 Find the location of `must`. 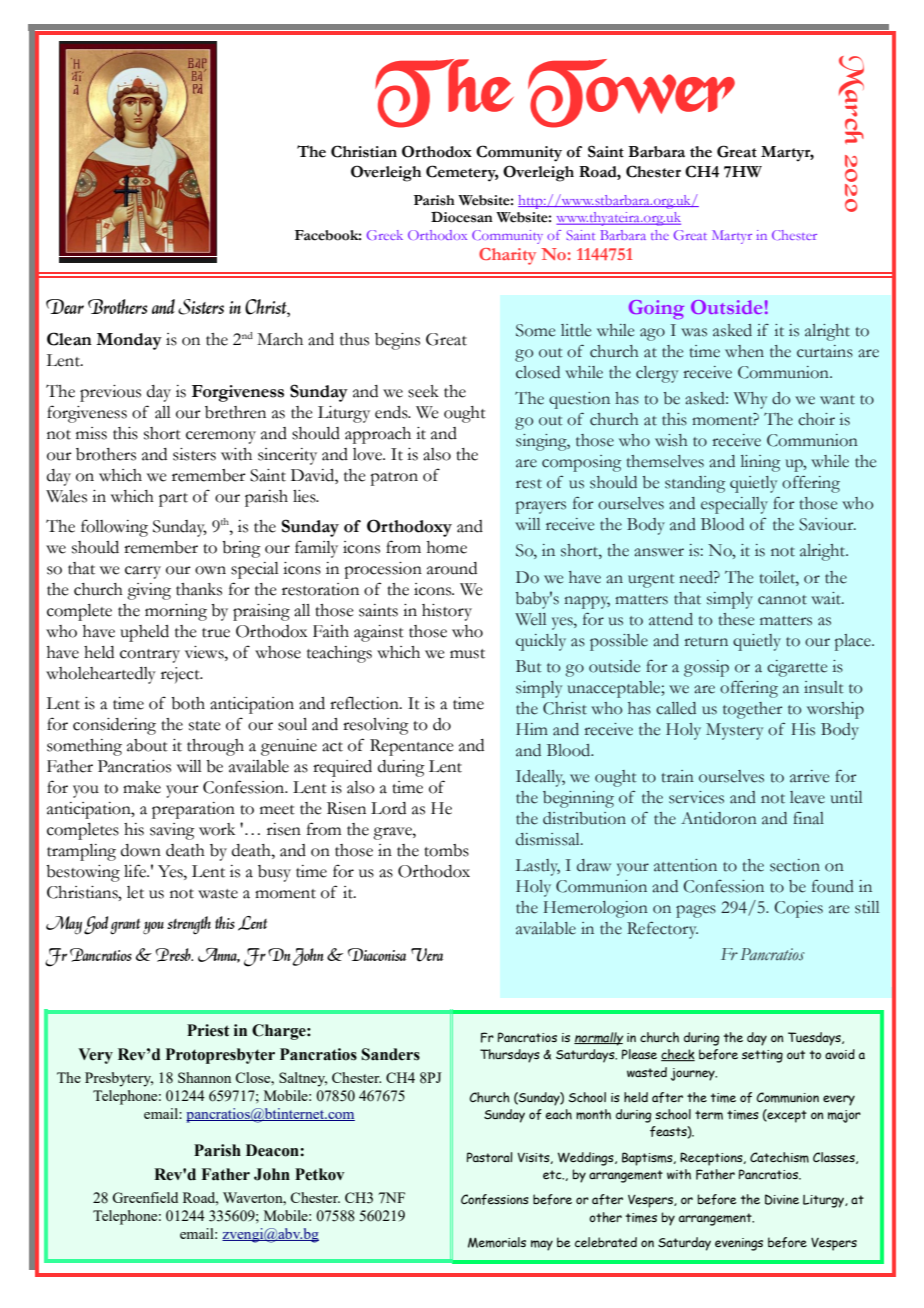

must is located at coordinates (467, 654).
